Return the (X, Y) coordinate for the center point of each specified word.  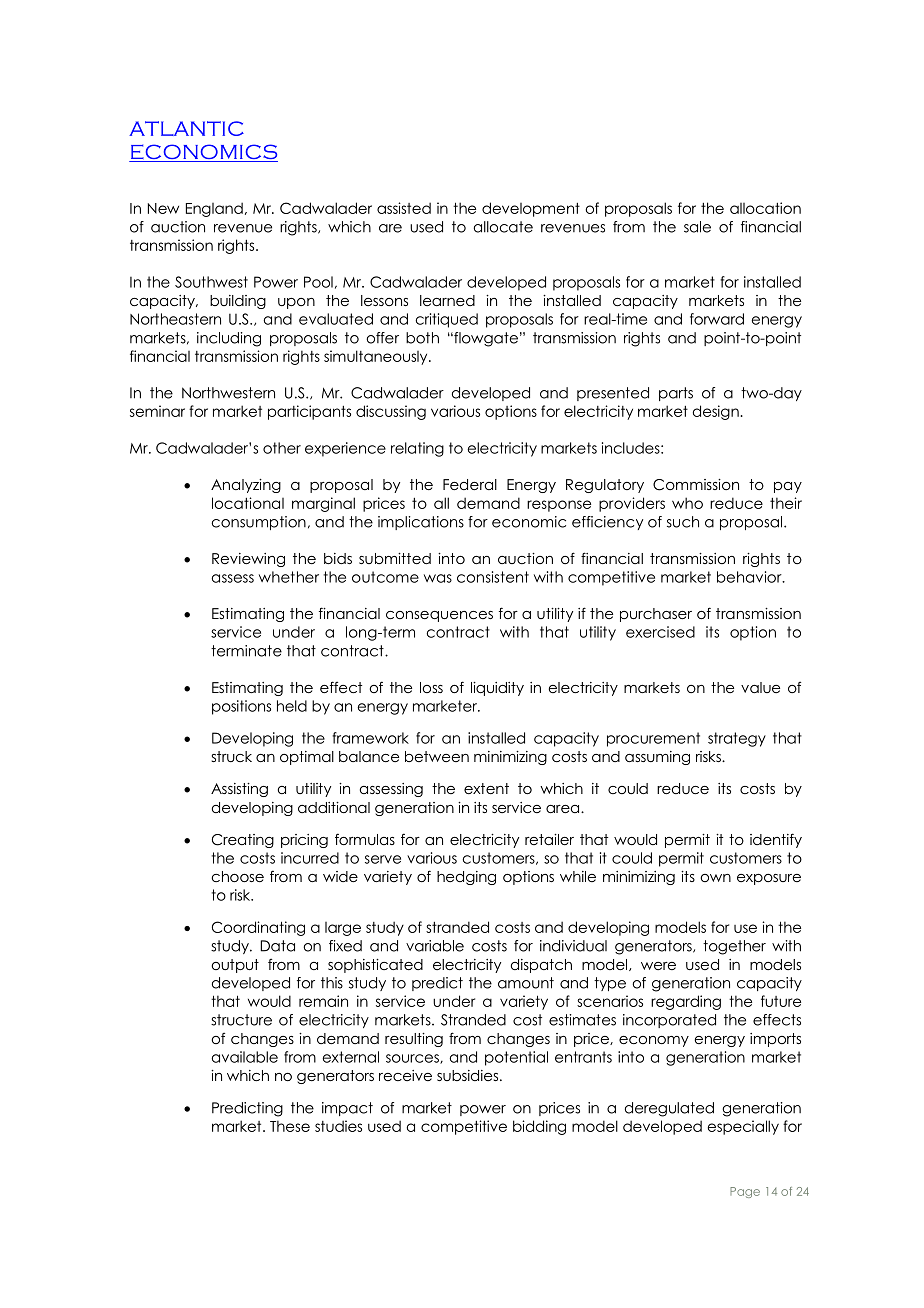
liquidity (497, 689)
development (531, 209)
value (760, 687)
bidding (539, 1127)
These (290, 1126)
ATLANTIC (186, 128)
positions (241, 707)
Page (745, 1192)
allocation (765, 208)
